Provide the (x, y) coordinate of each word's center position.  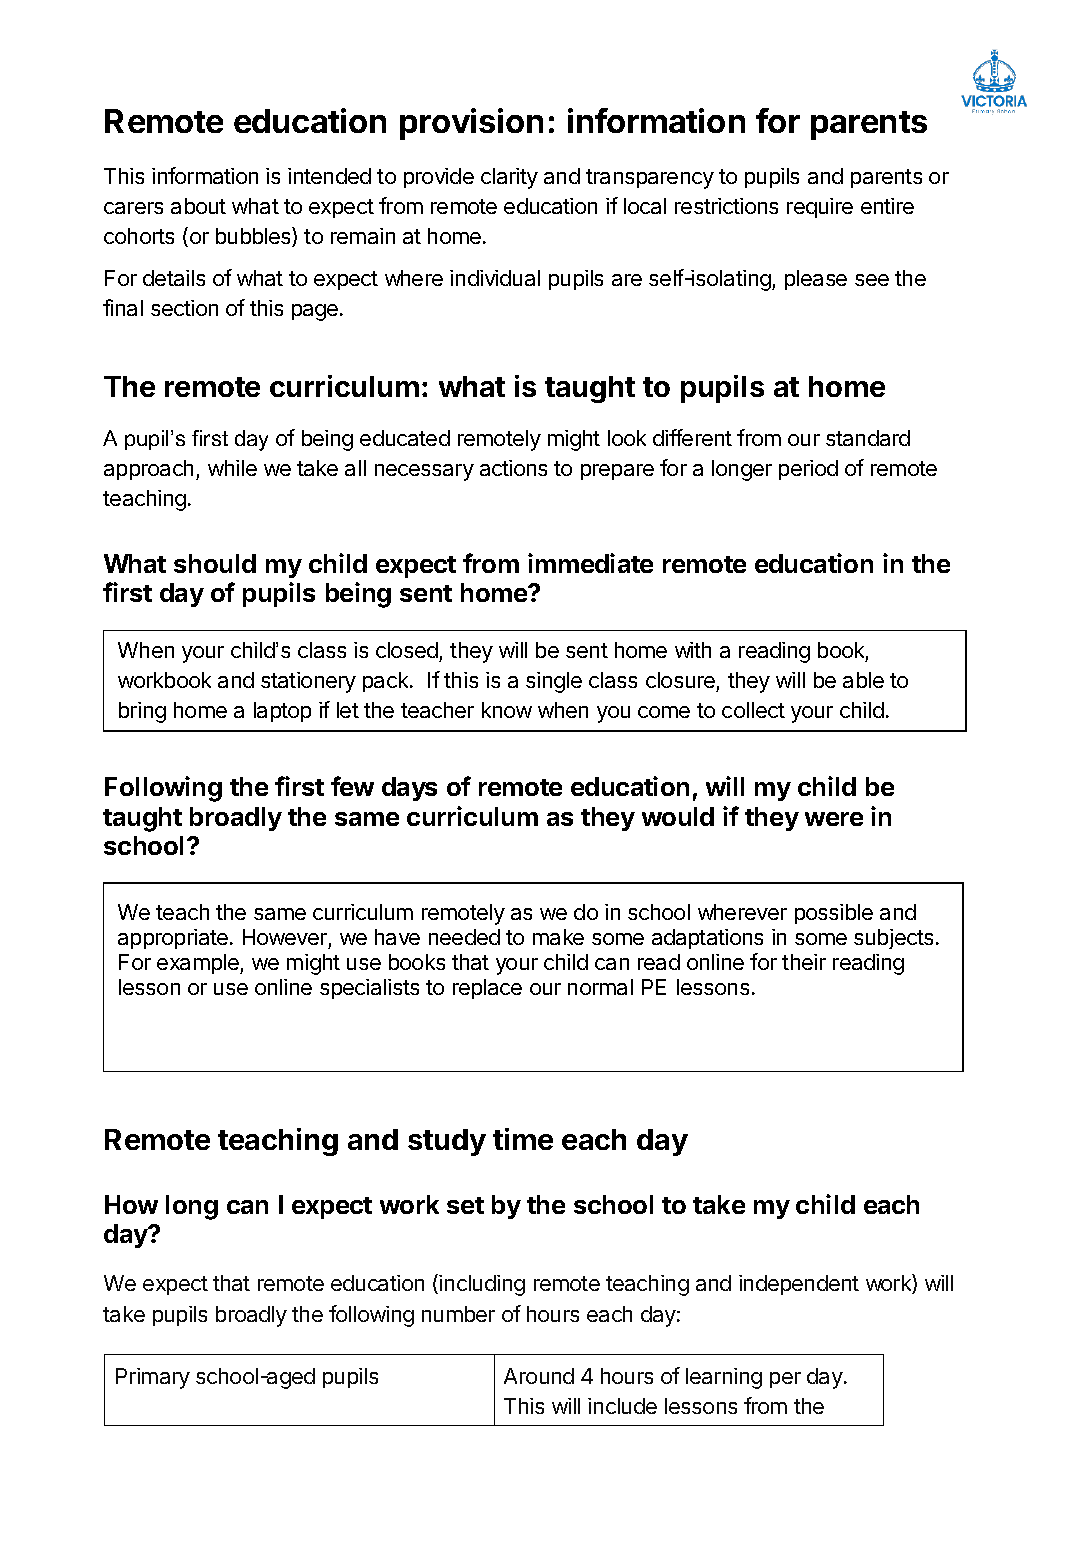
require (820, 208)
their (804, 962)
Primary (153, 1378)
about (198, 206)
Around (539, 1376)
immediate (590, 563)
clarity (509, 178)
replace (487, 989)
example (199, 964)
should (215, 563)
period (808, 470)
